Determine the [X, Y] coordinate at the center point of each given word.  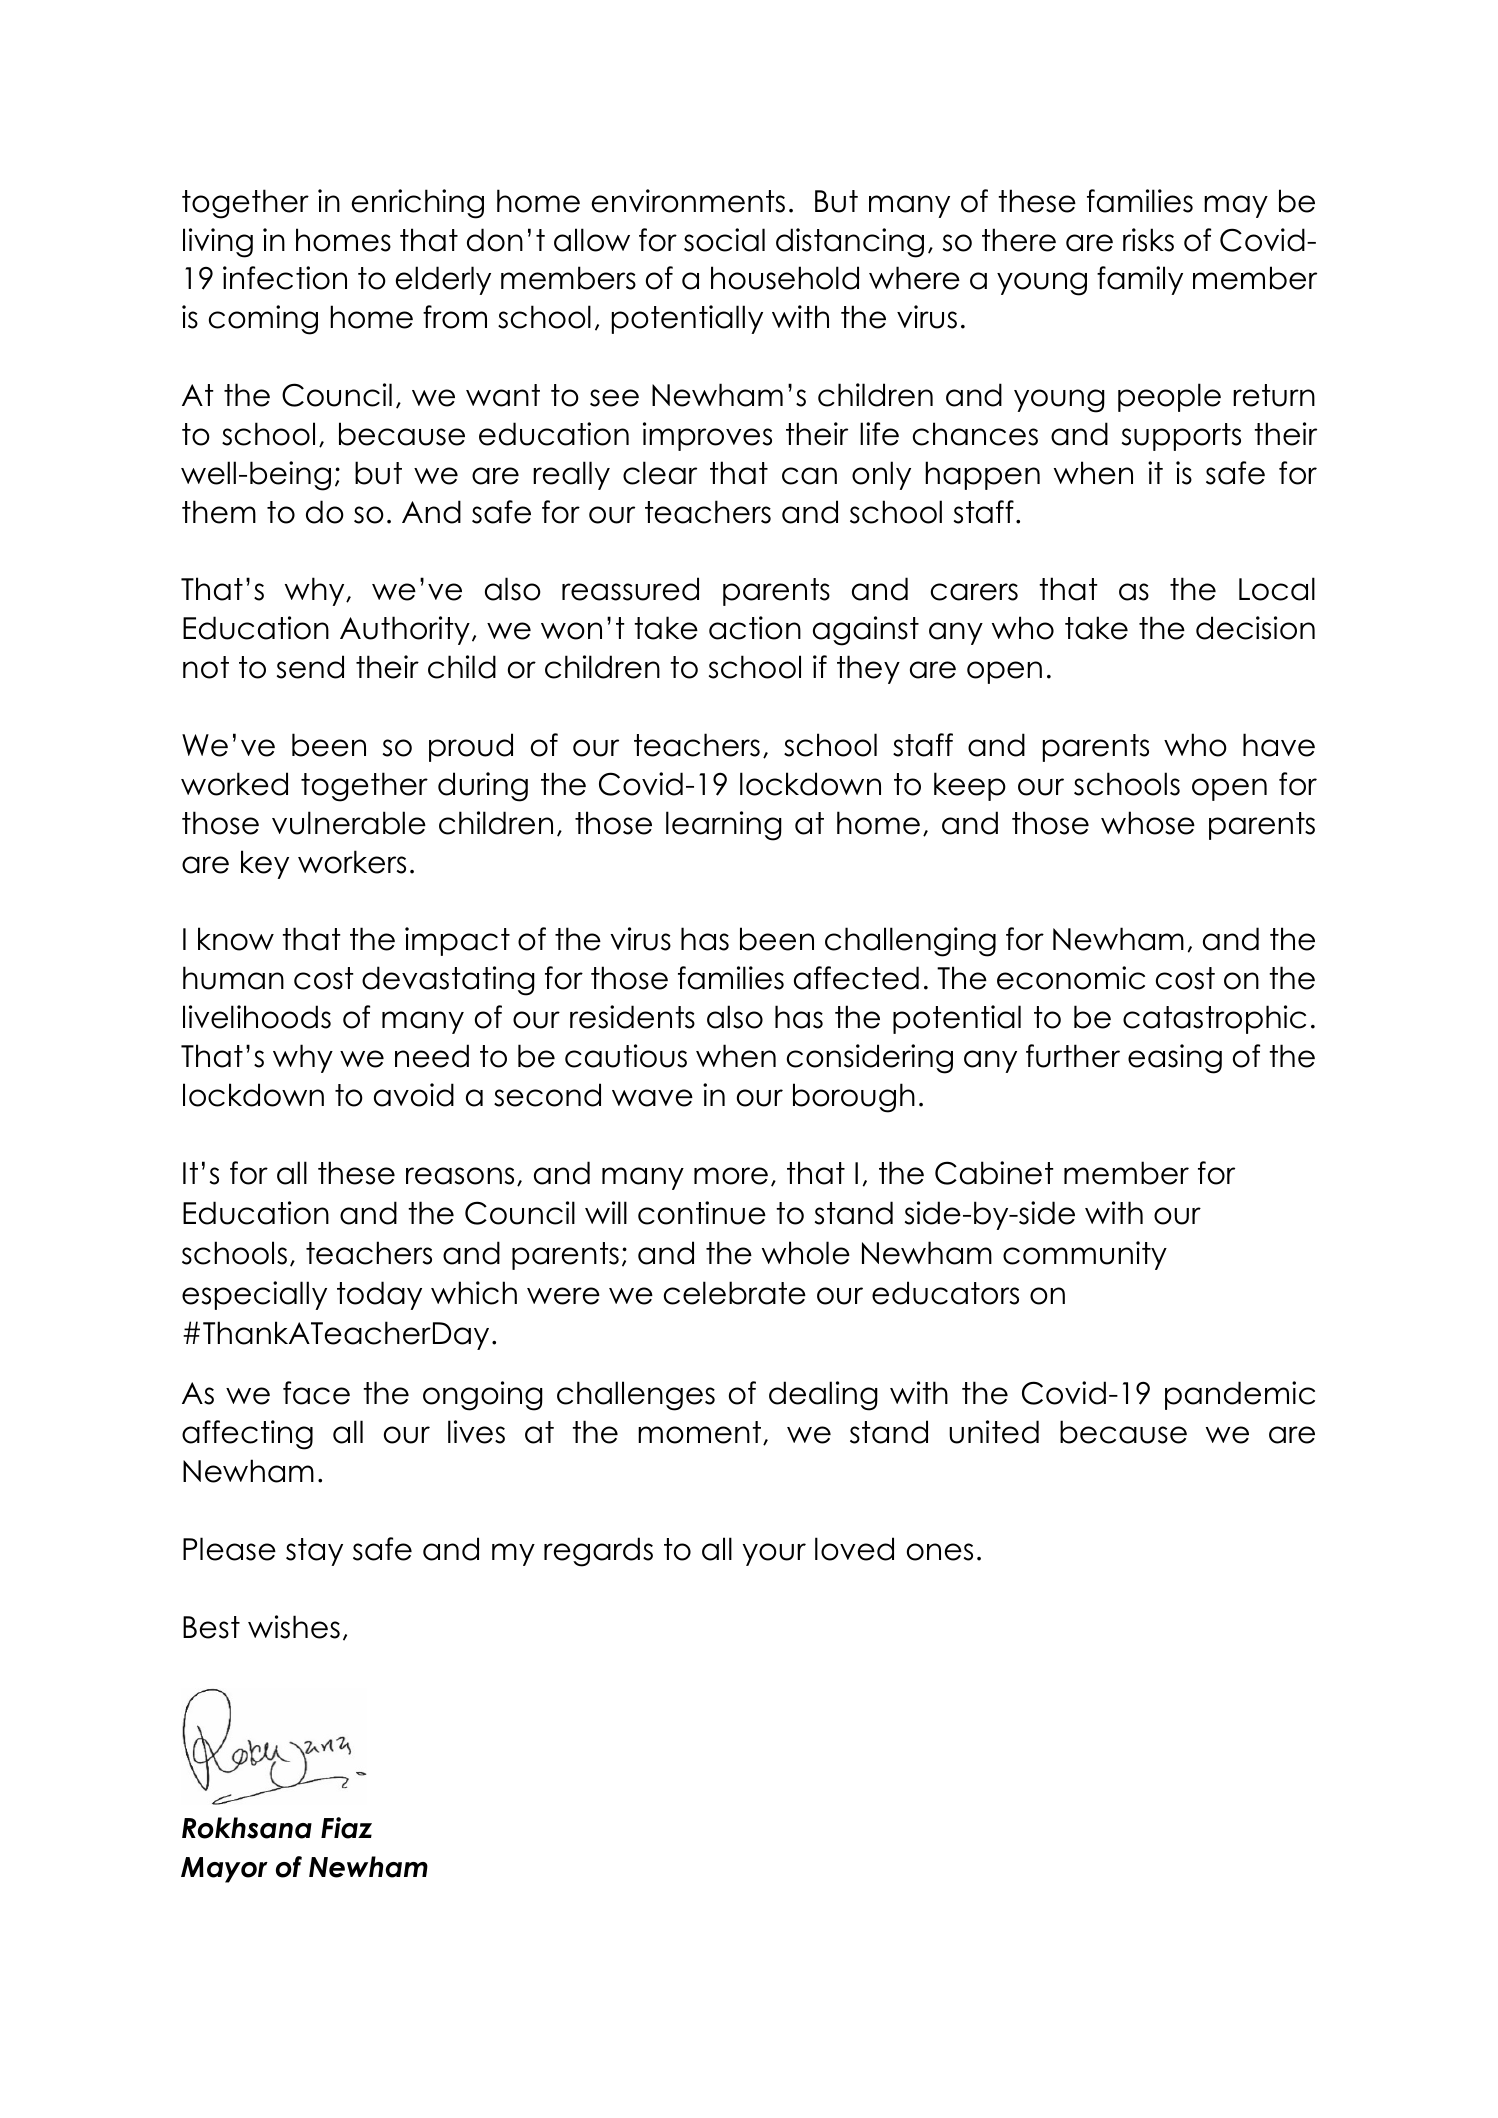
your [774, 1554]
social [724, 240]
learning [724, 826]
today [379, 1295]
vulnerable [349, 823]
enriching [418, 204]
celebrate [735, 1293]
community [1085, 1255]
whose [1148, 823]
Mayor [224, 1870]
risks [1148, 240]
